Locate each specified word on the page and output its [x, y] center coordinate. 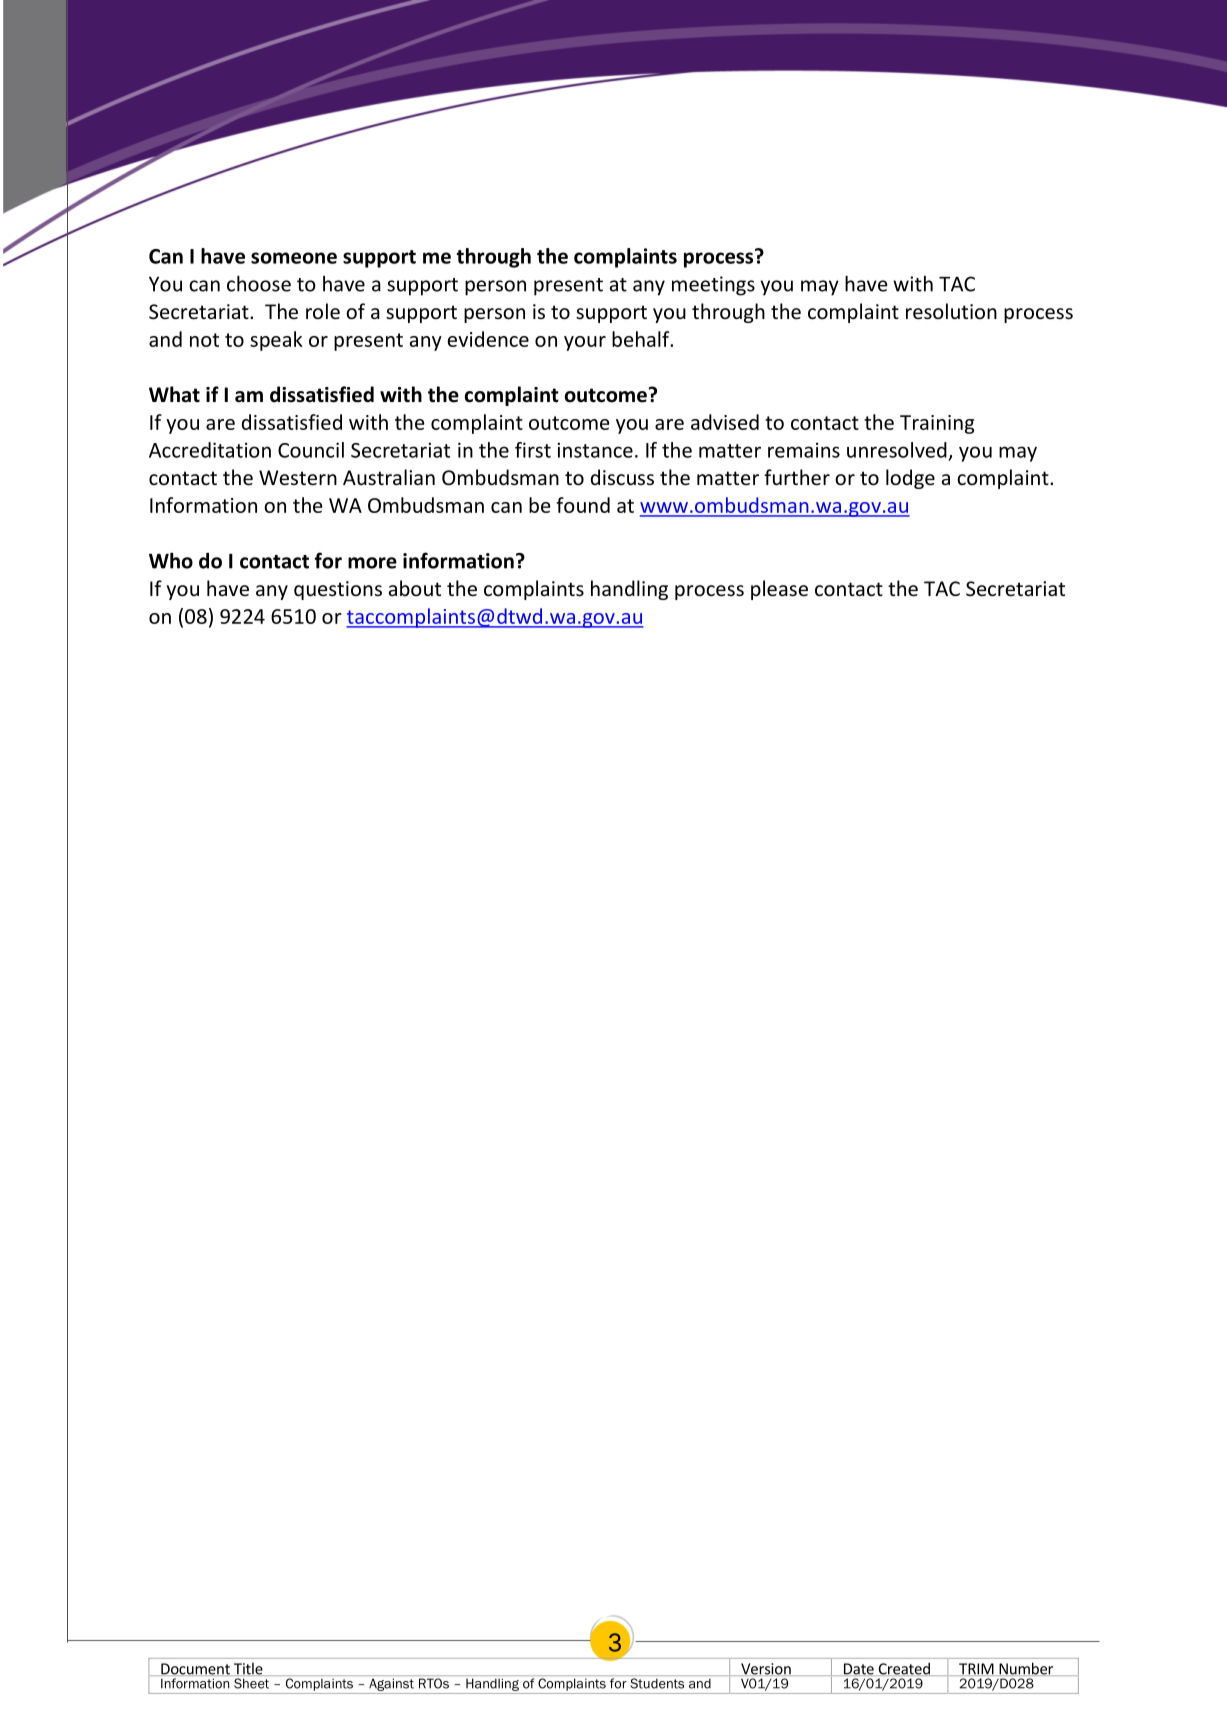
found [583, 505]
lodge [910, 479]
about [415, 588]
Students [657, 1683]
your [585, 343]
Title [248, 1669]
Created [904, 1669]
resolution [951, 311]
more [372, 563]
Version [766, 1669]
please [779, 590]
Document [195, 1669]
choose [259, 283]
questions [338, 590]
